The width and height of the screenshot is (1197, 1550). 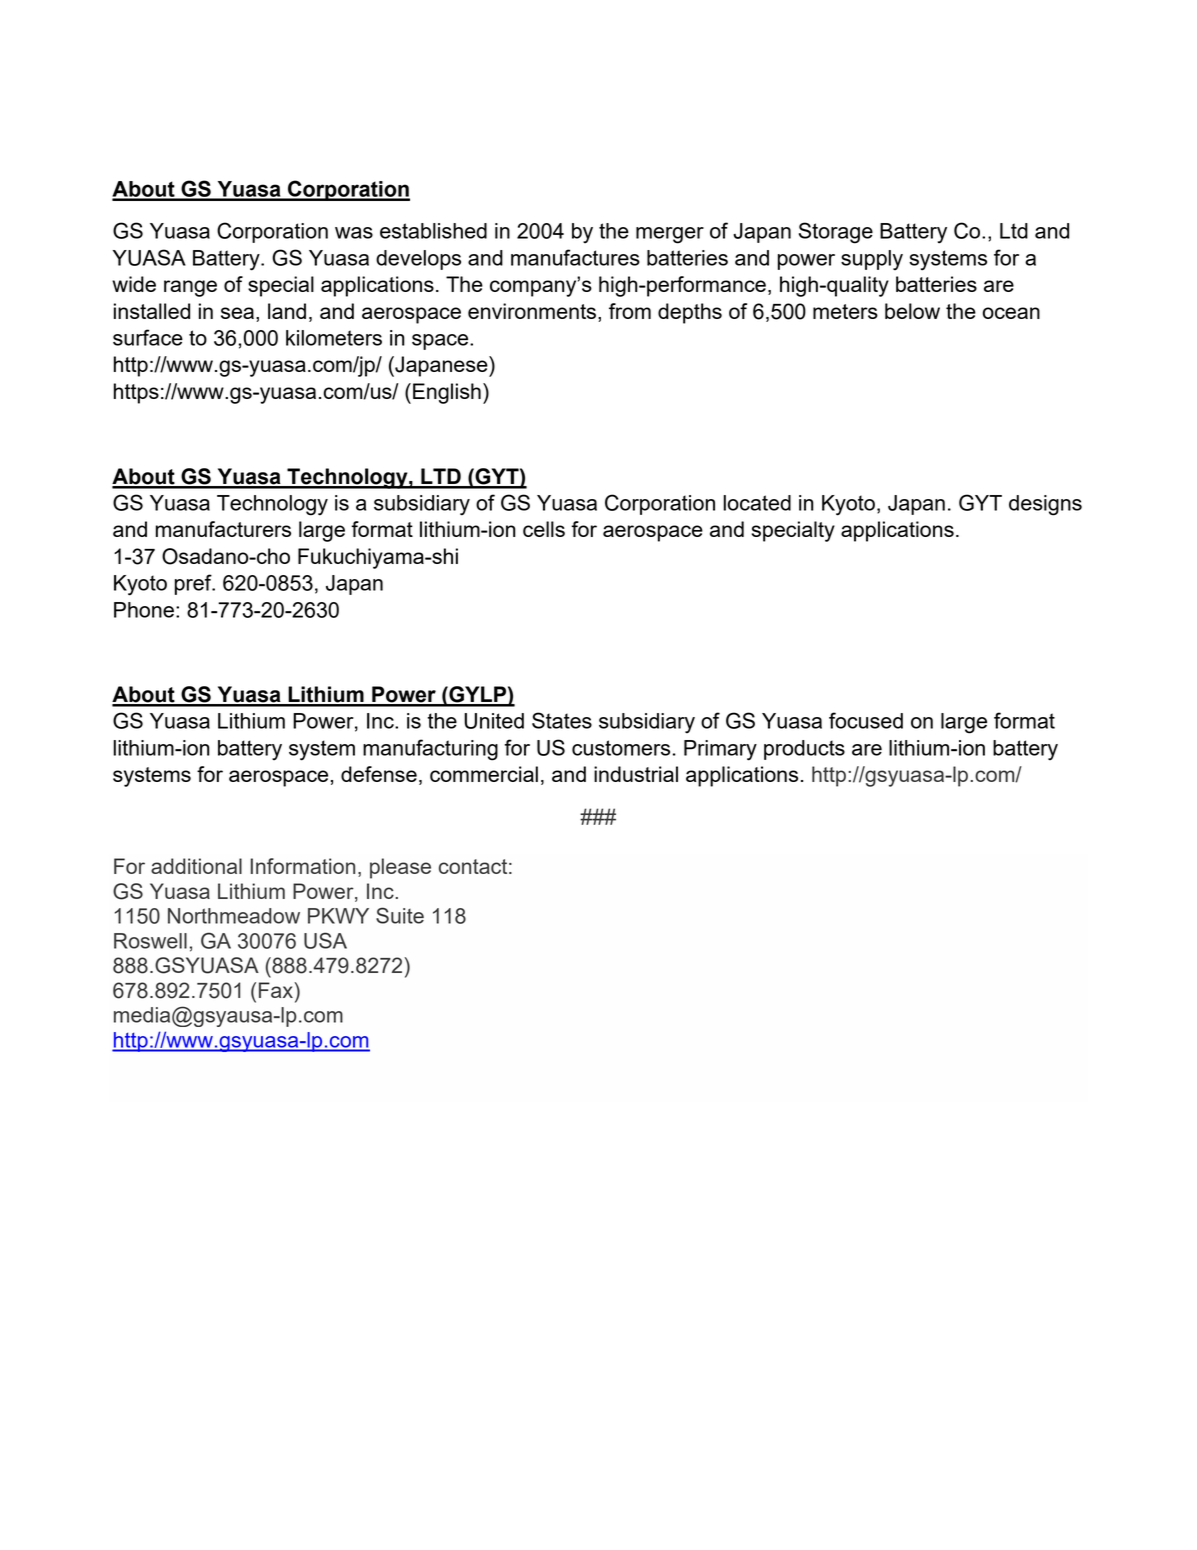 I want to click on supply, so click(x=872, y=260).
